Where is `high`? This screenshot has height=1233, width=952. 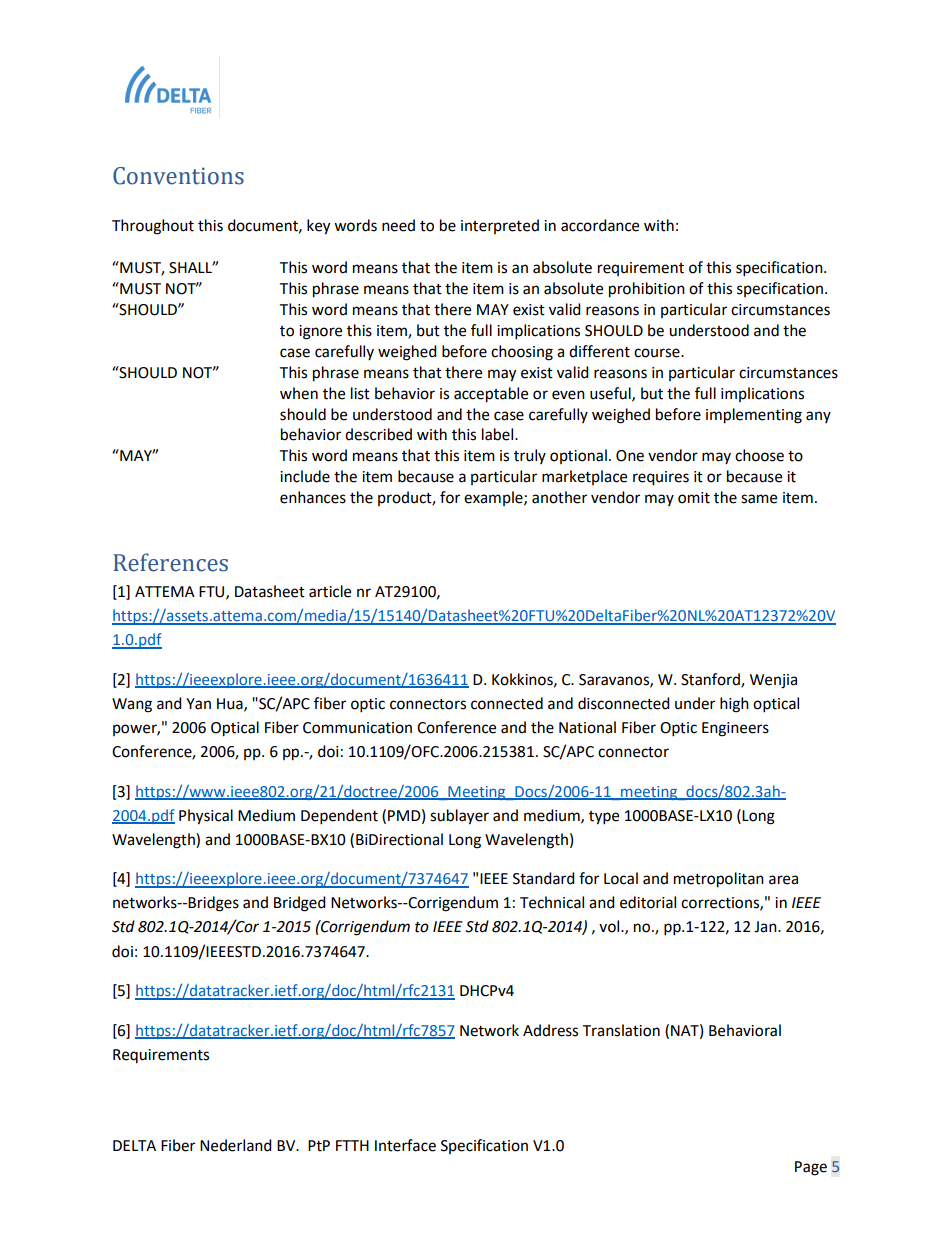
high is located at coordinates (734, 705).
